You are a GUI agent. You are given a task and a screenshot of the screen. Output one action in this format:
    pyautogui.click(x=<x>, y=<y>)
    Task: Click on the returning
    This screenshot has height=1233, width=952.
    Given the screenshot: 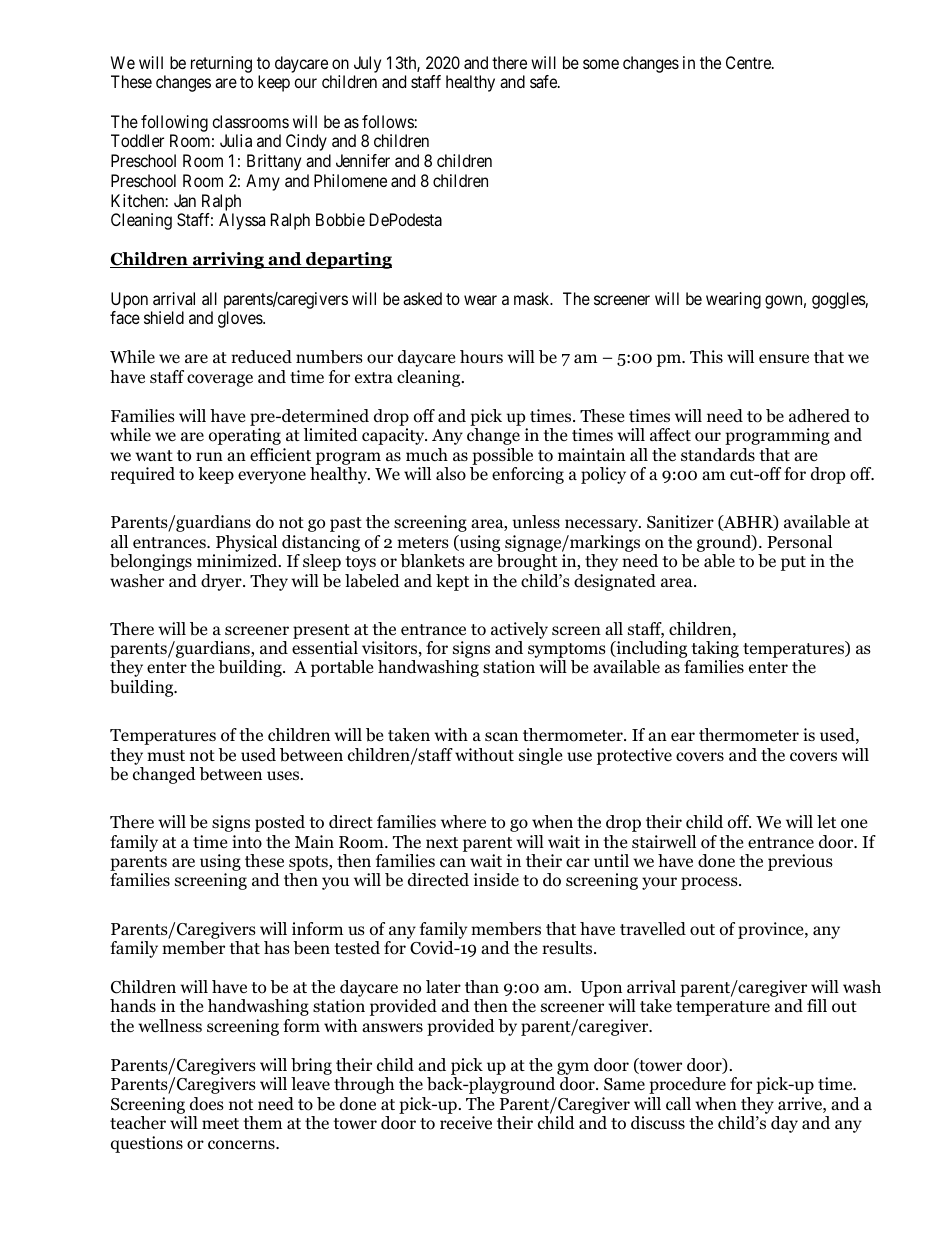 What is the action you would take?
    pyautogui.click(x=221, y=64)
